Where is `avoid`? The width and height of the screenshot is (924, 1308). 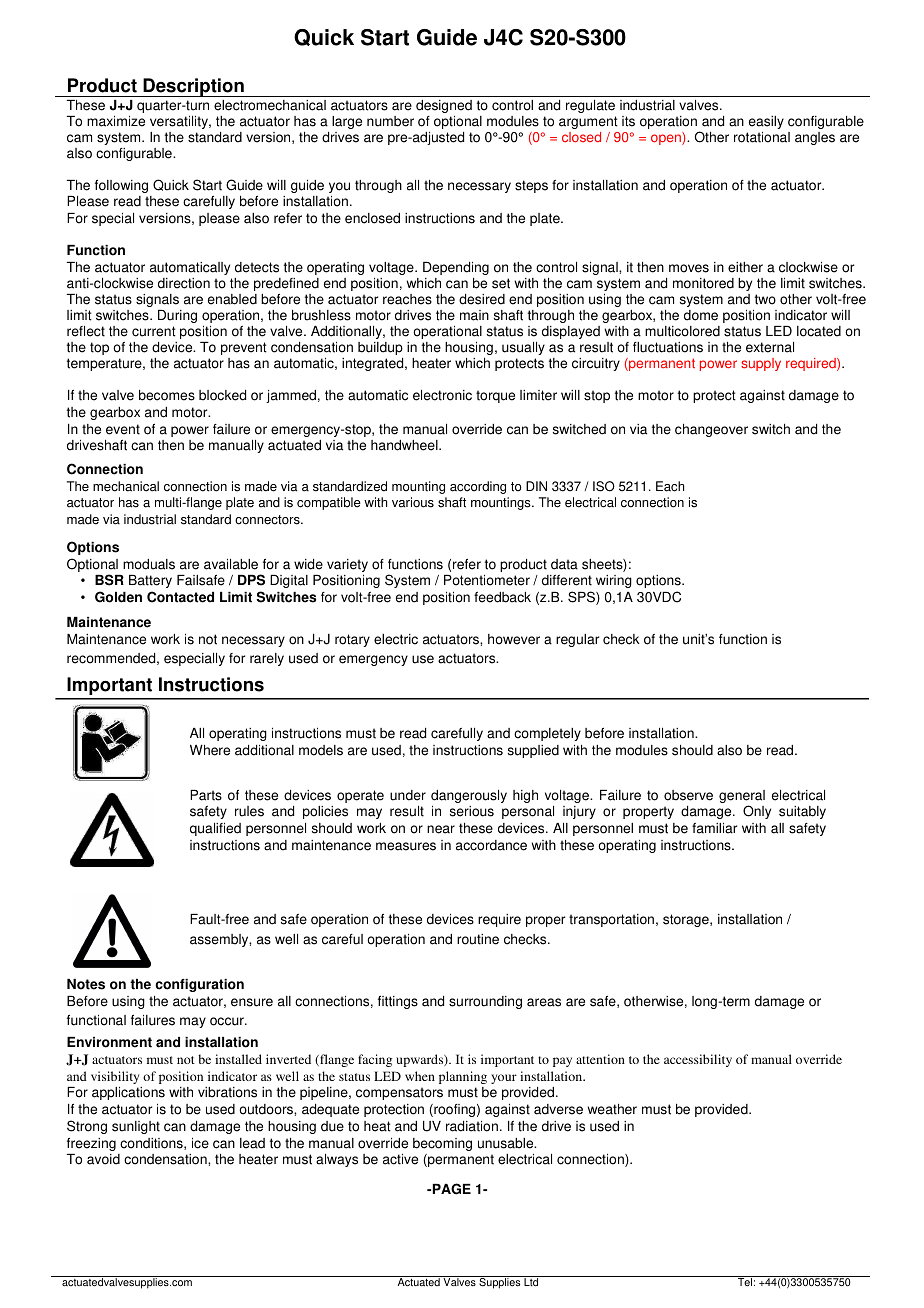 avoid is located at coordinates (103, 1159).
